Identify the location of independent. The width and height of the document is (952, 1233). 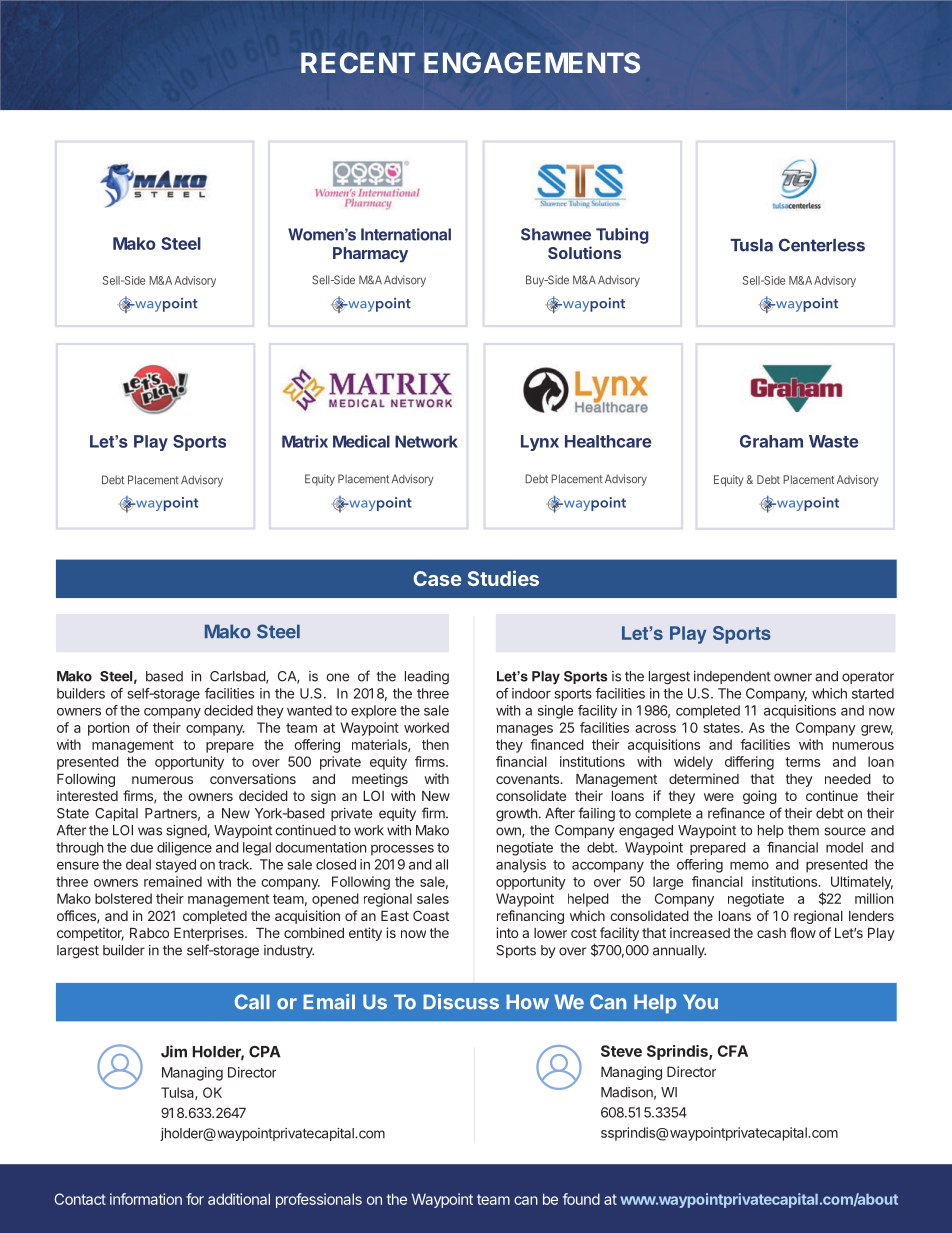
(732, 677).
